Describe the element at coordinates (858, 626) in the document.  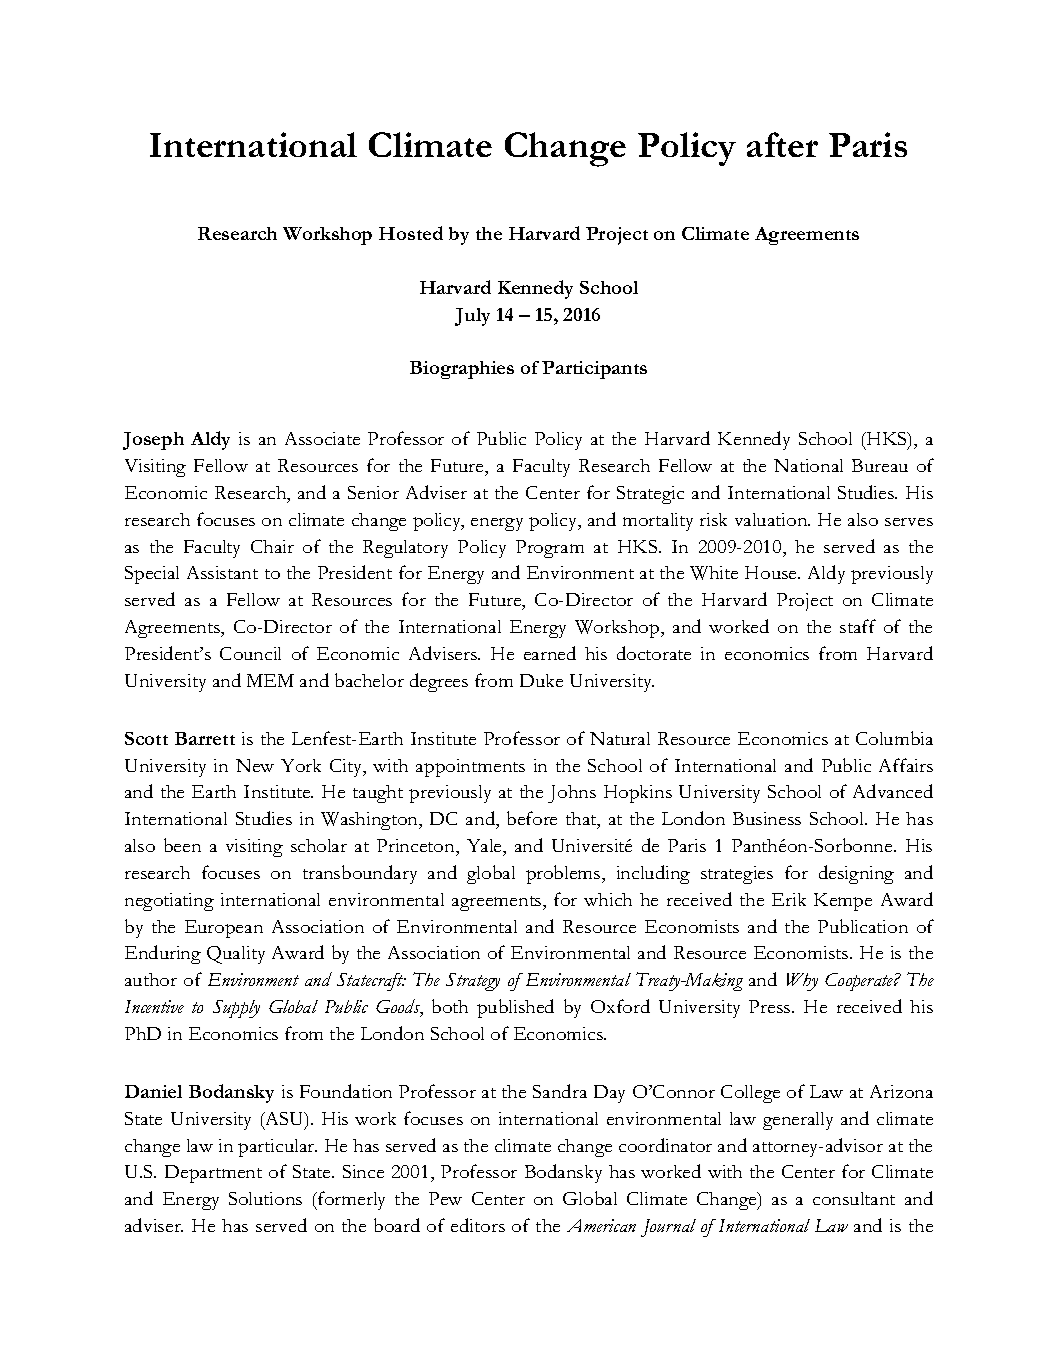
I see `staff` at that location.
